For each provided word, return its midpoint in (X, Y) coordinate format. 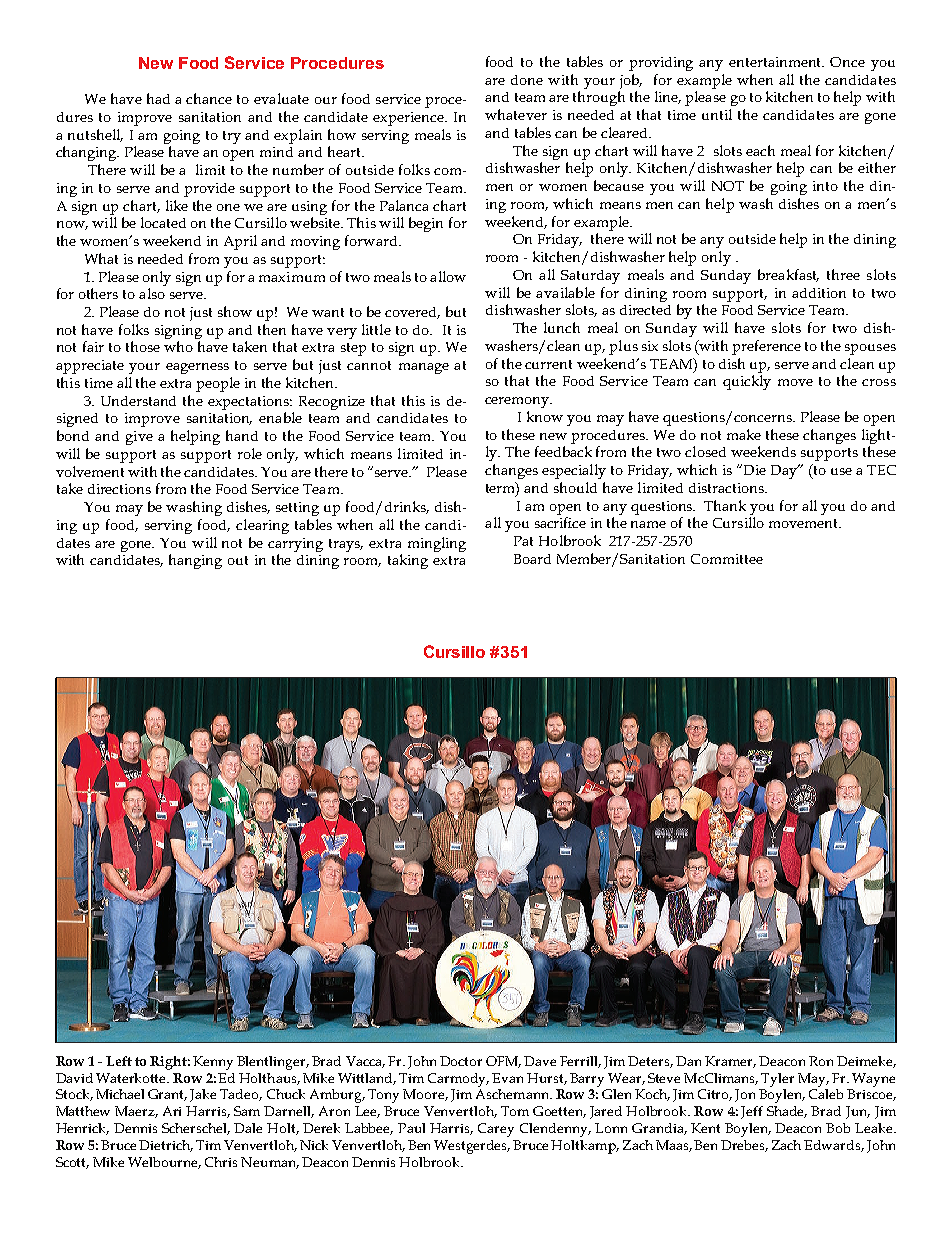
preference (766, 347)
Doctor (461, 1061)
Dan (688, 1061)
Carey (496, 1130)
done (527, 80)
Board (532, 559)
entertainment (776, 62)
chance (209, 98)
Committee (727, 559)
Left (119, 1061)
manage (424, 368)
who (178, 346)
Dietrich (166, 1146)
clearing (262, 526)
